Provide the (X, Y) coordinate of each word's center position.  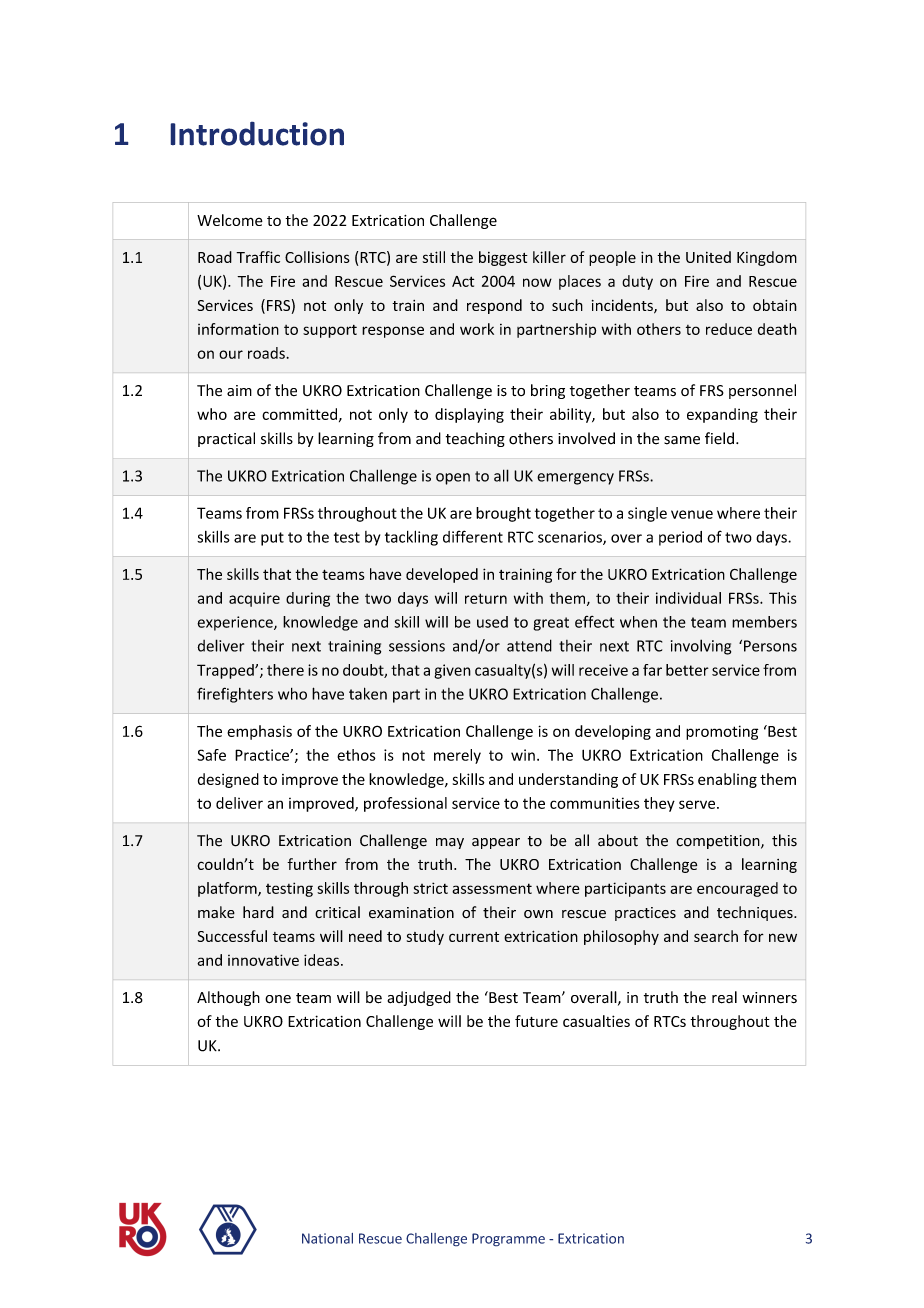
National (327, 1238)
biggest (503, 258)
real (724, 997)
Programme (508, 1239)
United (708, 257)
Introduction (257, 134)
